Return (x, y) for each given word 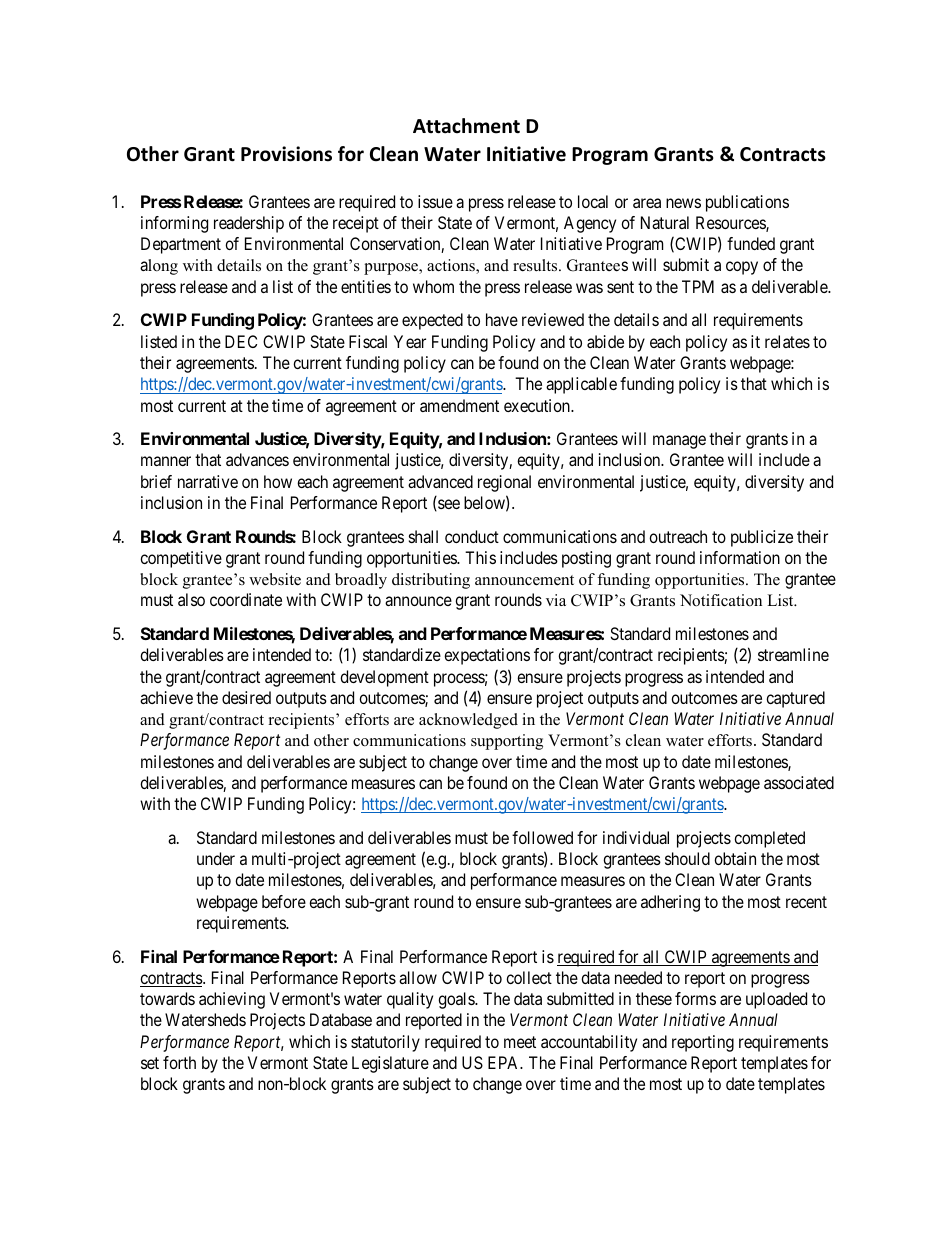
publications (747, 203)
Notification (721, 600)
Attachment (466, 126)
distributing (431, 581)
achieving (232, 1000)
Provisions (286, 154)
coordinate (246, 599)
